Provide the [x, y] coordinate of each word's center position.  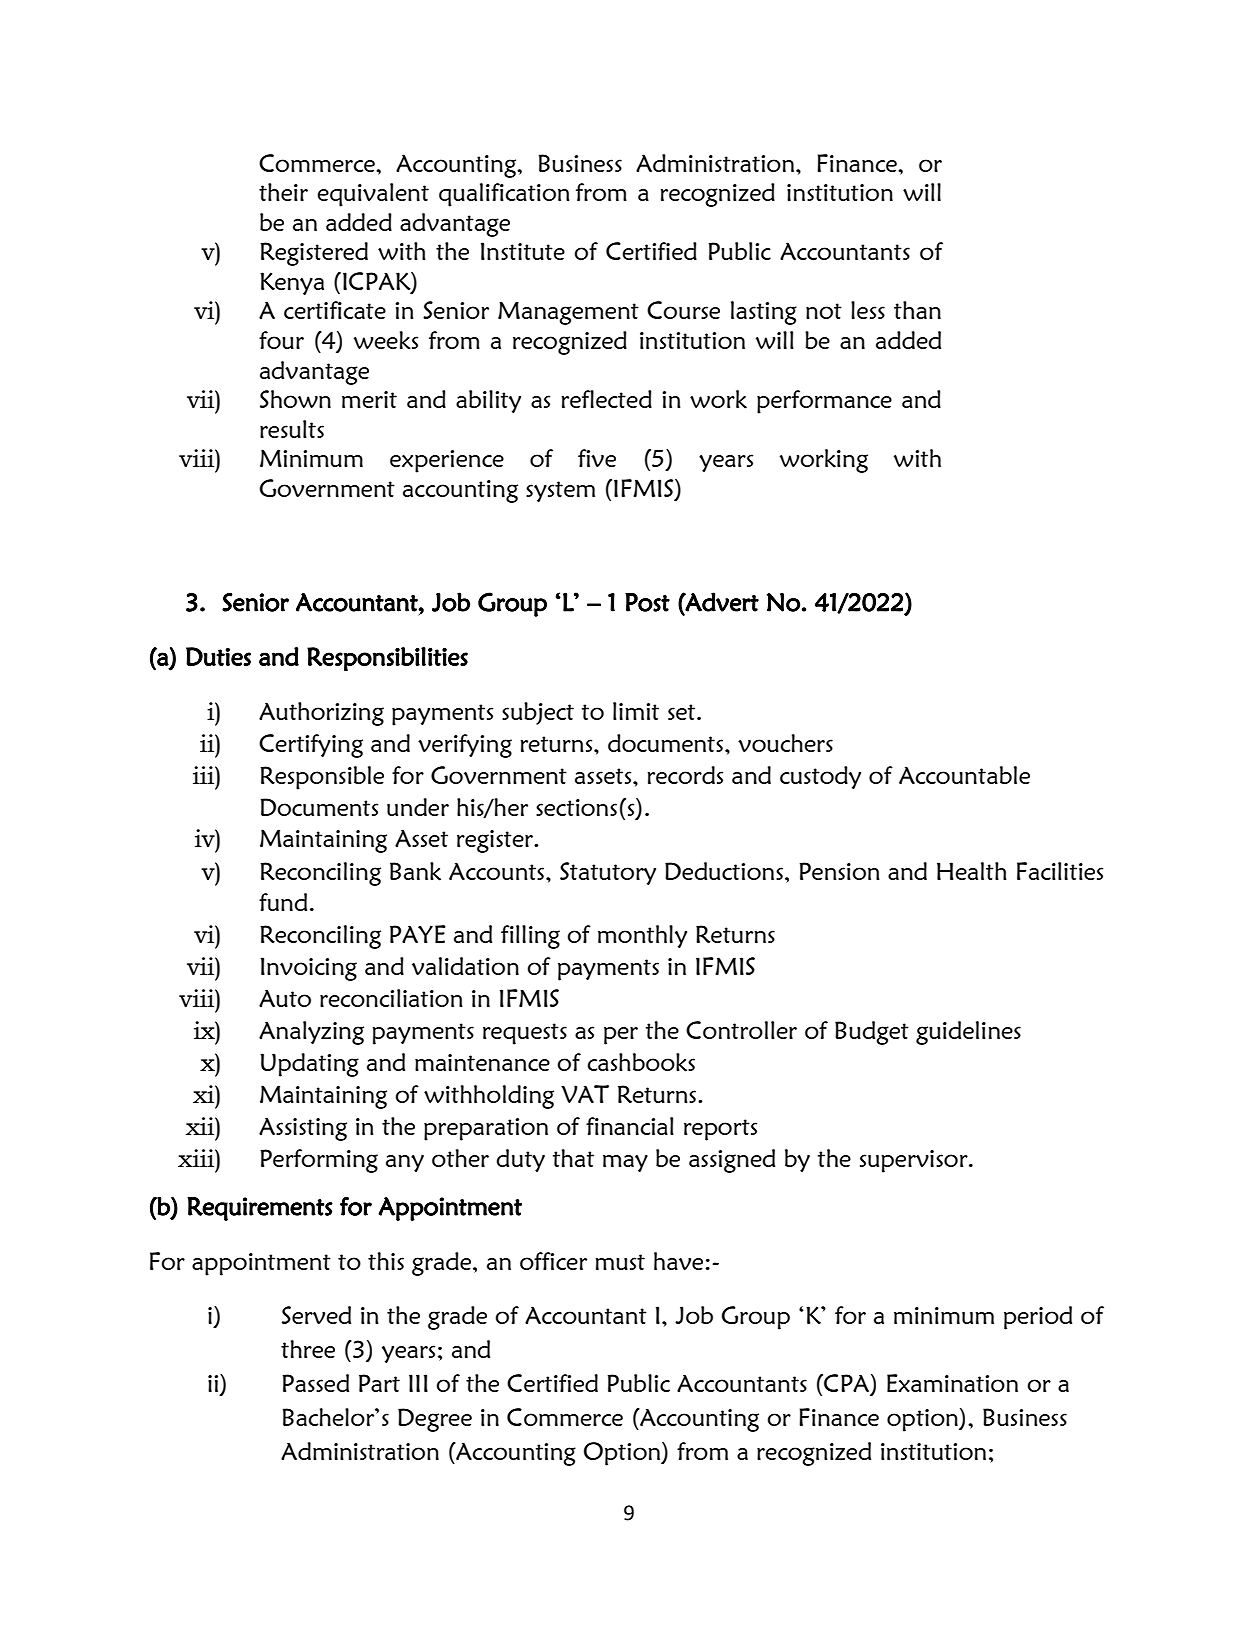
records [685, 775]
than [917, 310]
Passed [315, 1383]
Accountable [964, 775]
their [283, 192]
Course [683, 310]
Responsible [322, 778]
